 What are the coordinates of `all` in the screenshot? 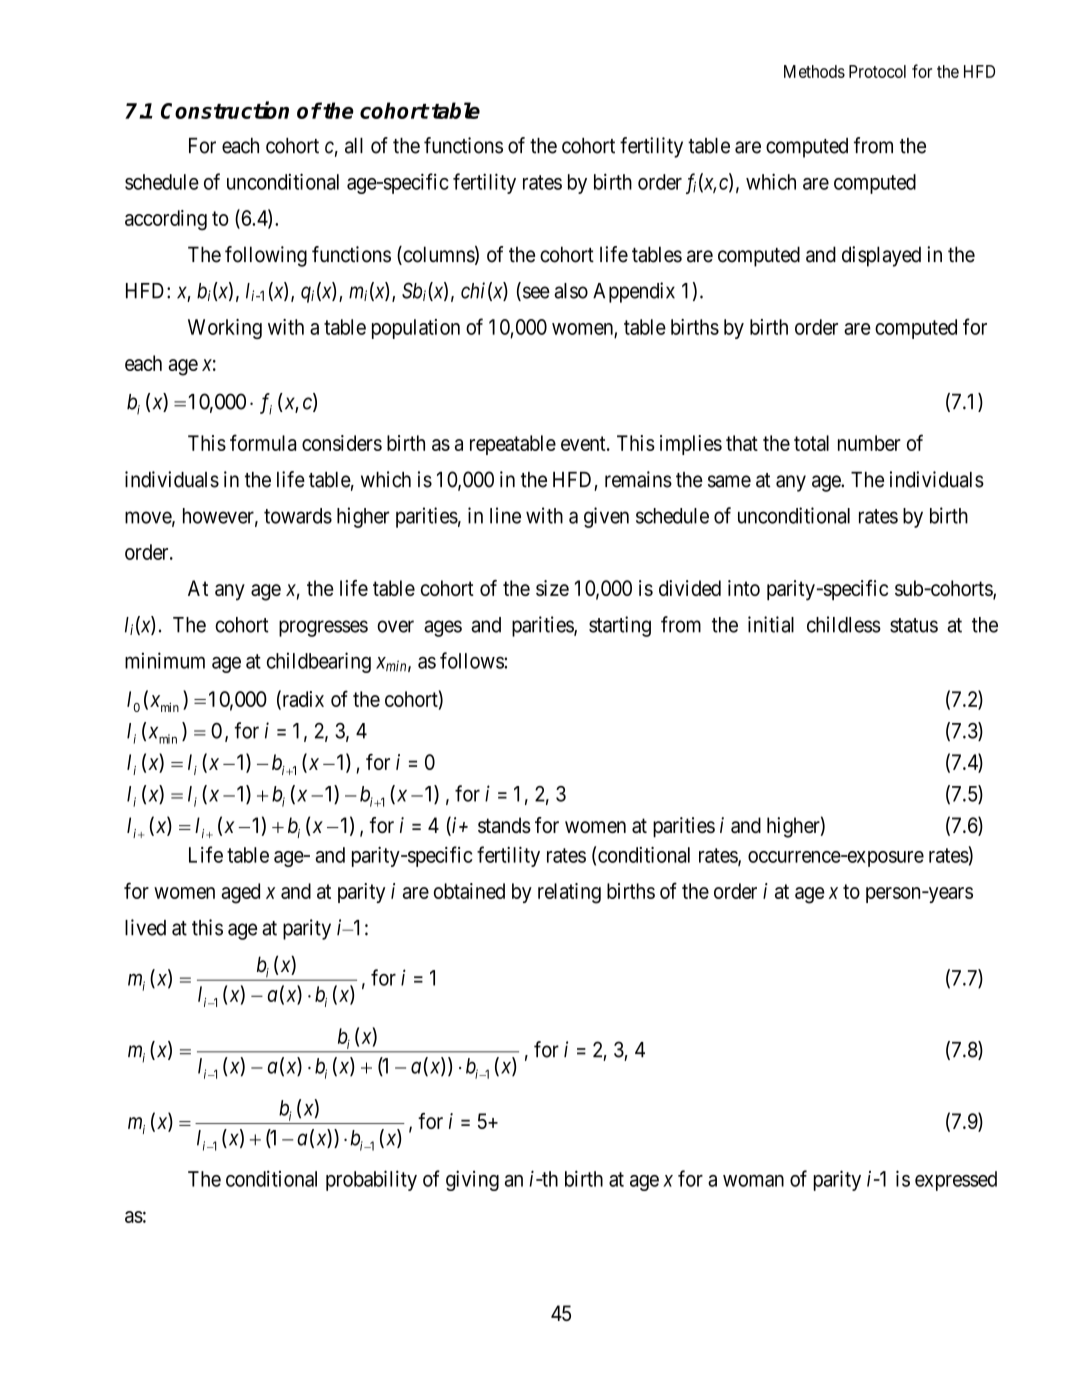 It's located at (354, 146).
